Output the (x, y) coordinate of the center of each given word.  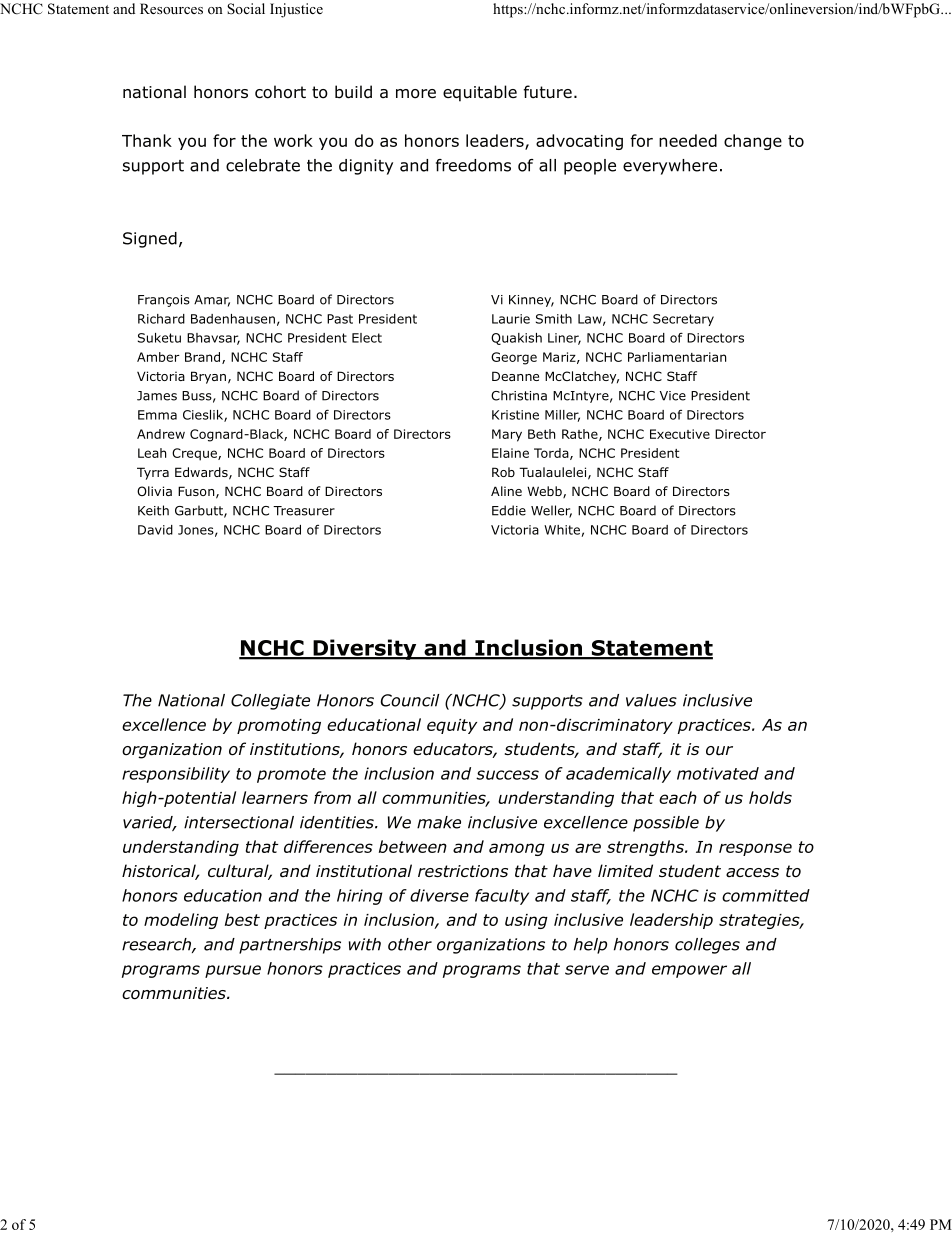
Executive (680, 434)
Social (246, 9)
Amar (212, 301)
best (242, 919)
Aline (506, 491)
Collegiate (270, 702)
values (651, 700)
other (410, 944)
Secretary (683, 320)
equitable (480, 93)
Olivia (154, 491)
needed (688, 140)
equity (452, 726)
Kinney (531, 301)
